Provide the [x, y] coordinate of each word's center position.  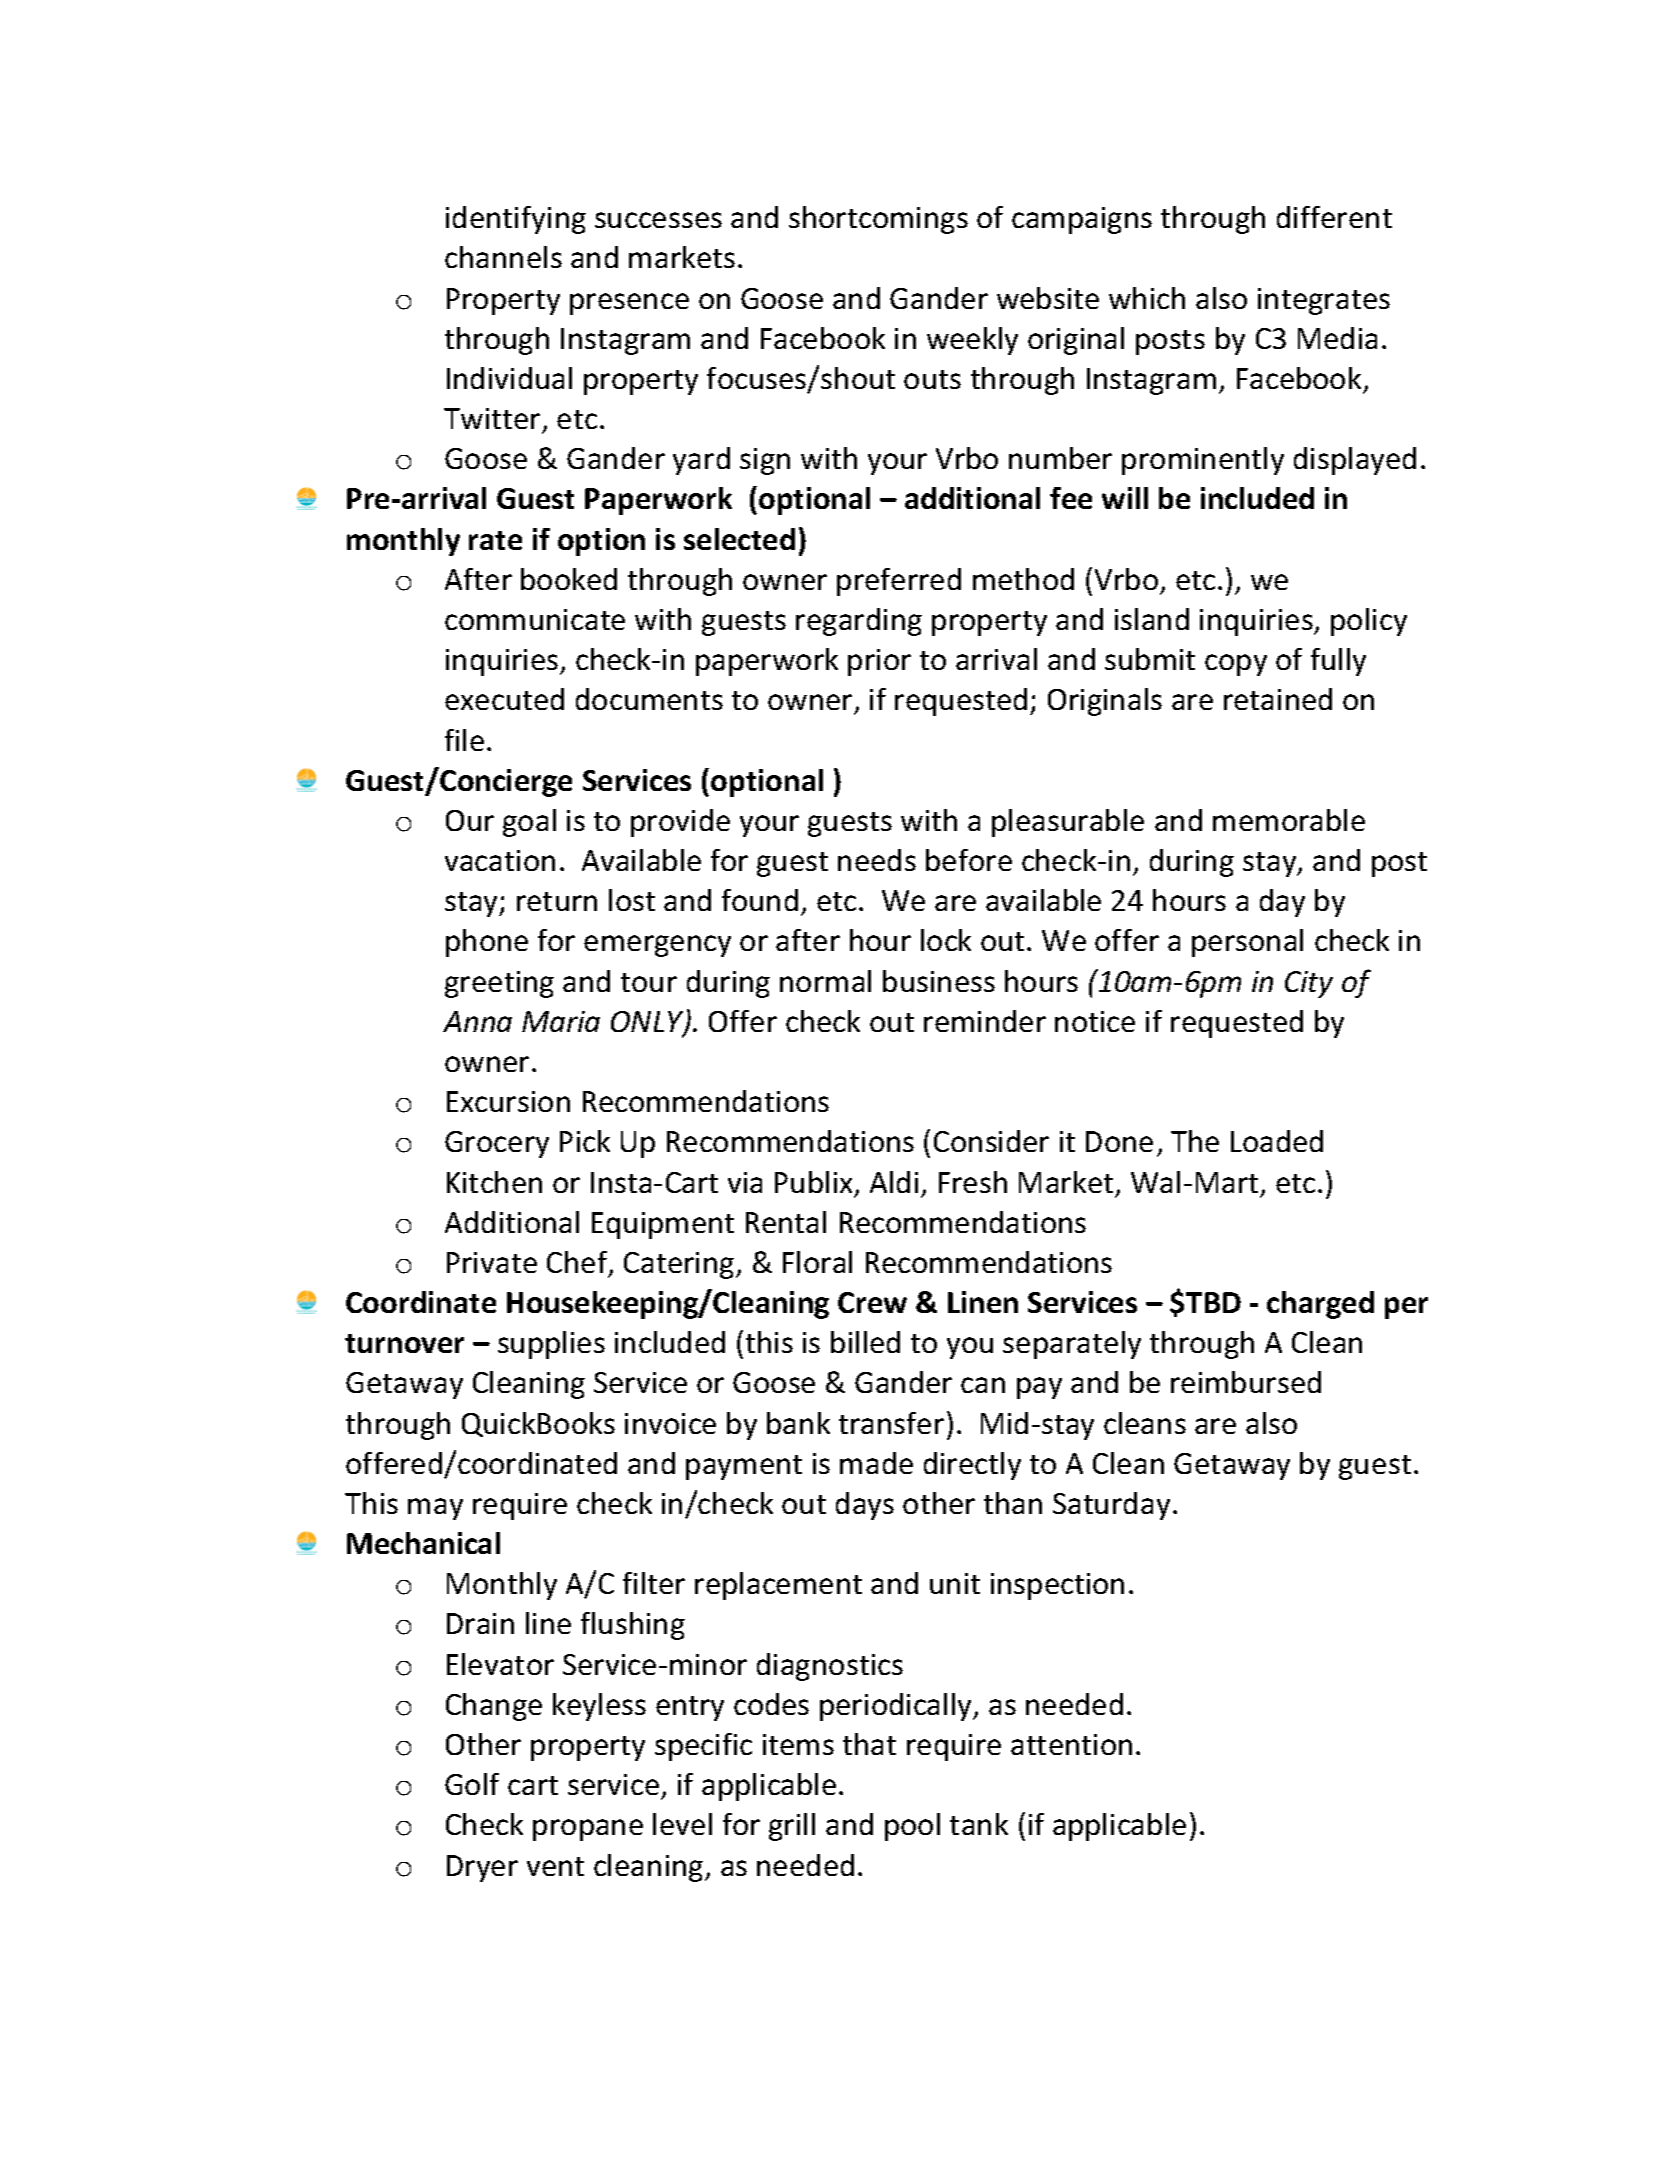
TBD [1213, 1302]
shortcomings [878, 220]
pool [912, 1827]
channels [503, 257]
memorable [1289, 820]
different [1334, 217]
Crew [872, 1302]
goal [529, 823]
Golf [472, 1784]
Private [492, 1262]
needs [877, 860]
